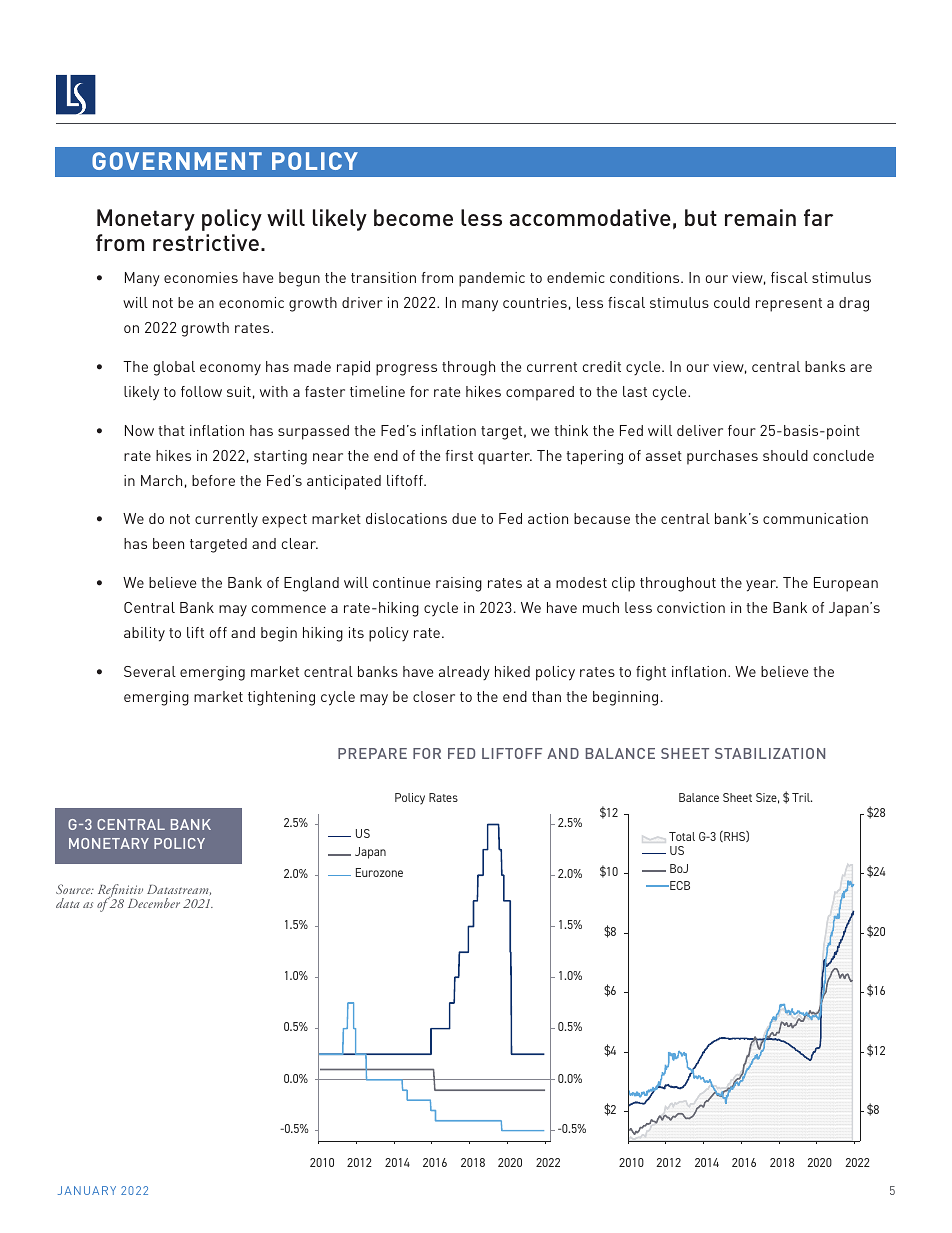 Image resolution: width=952 pixels, height=1233 pixels. What do you see at coordinates (177, 161) in the page?
I see `GOVERNMENT` at bounding box center [177, 161].
